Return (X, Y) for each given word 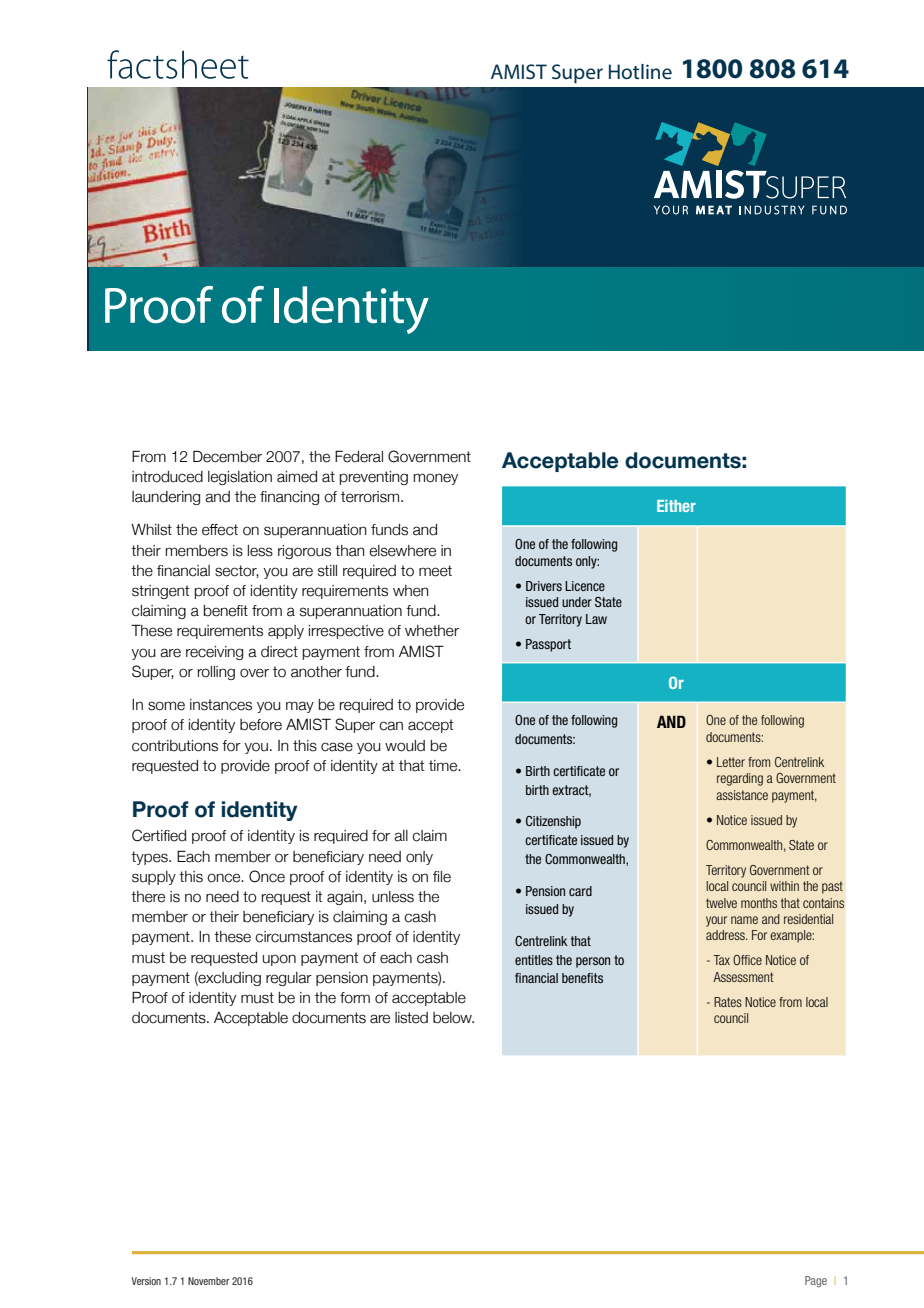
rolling (216, 673)
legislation (240, 478)
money (436, 479)
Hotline (640, 71)
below (453, 1018)
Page (816, 1281)
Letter (731, 762)
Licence (585, 586)
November (209, 1281)
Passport (548, 645)
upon (279, 960)
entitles (534, 960)
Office (747, 960)
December (227, 456)
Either (676, 506)
